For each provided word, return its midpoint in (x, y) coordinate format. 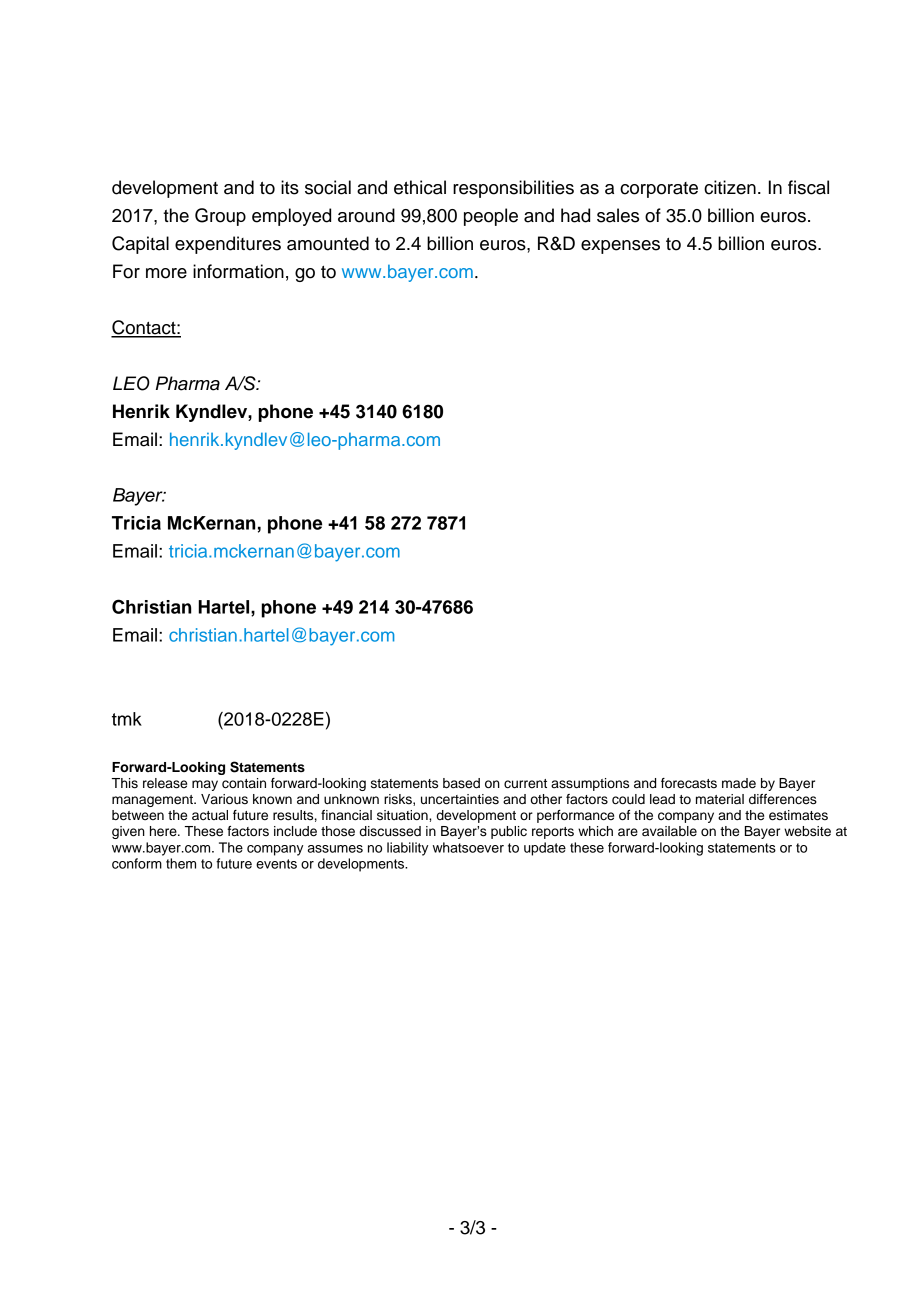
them (181, 863)
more (166, 273)
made (739, 783)
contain (244, 783)
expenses (620, 247)
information (238, 271)
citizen (730, 187)
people (491, 217)
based (461, 783)
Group (220, 217)
